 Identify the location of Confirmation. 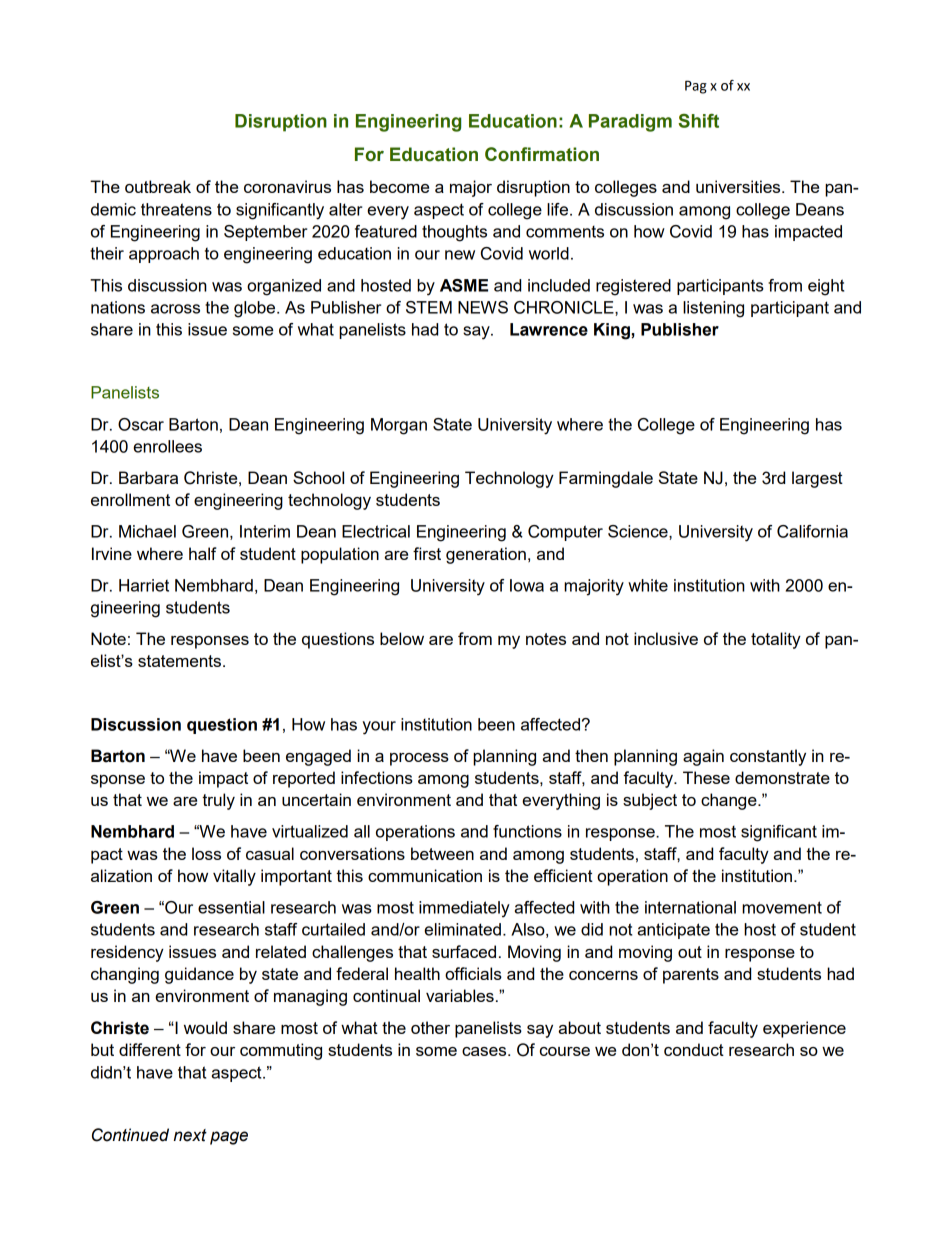
(542, 154).
